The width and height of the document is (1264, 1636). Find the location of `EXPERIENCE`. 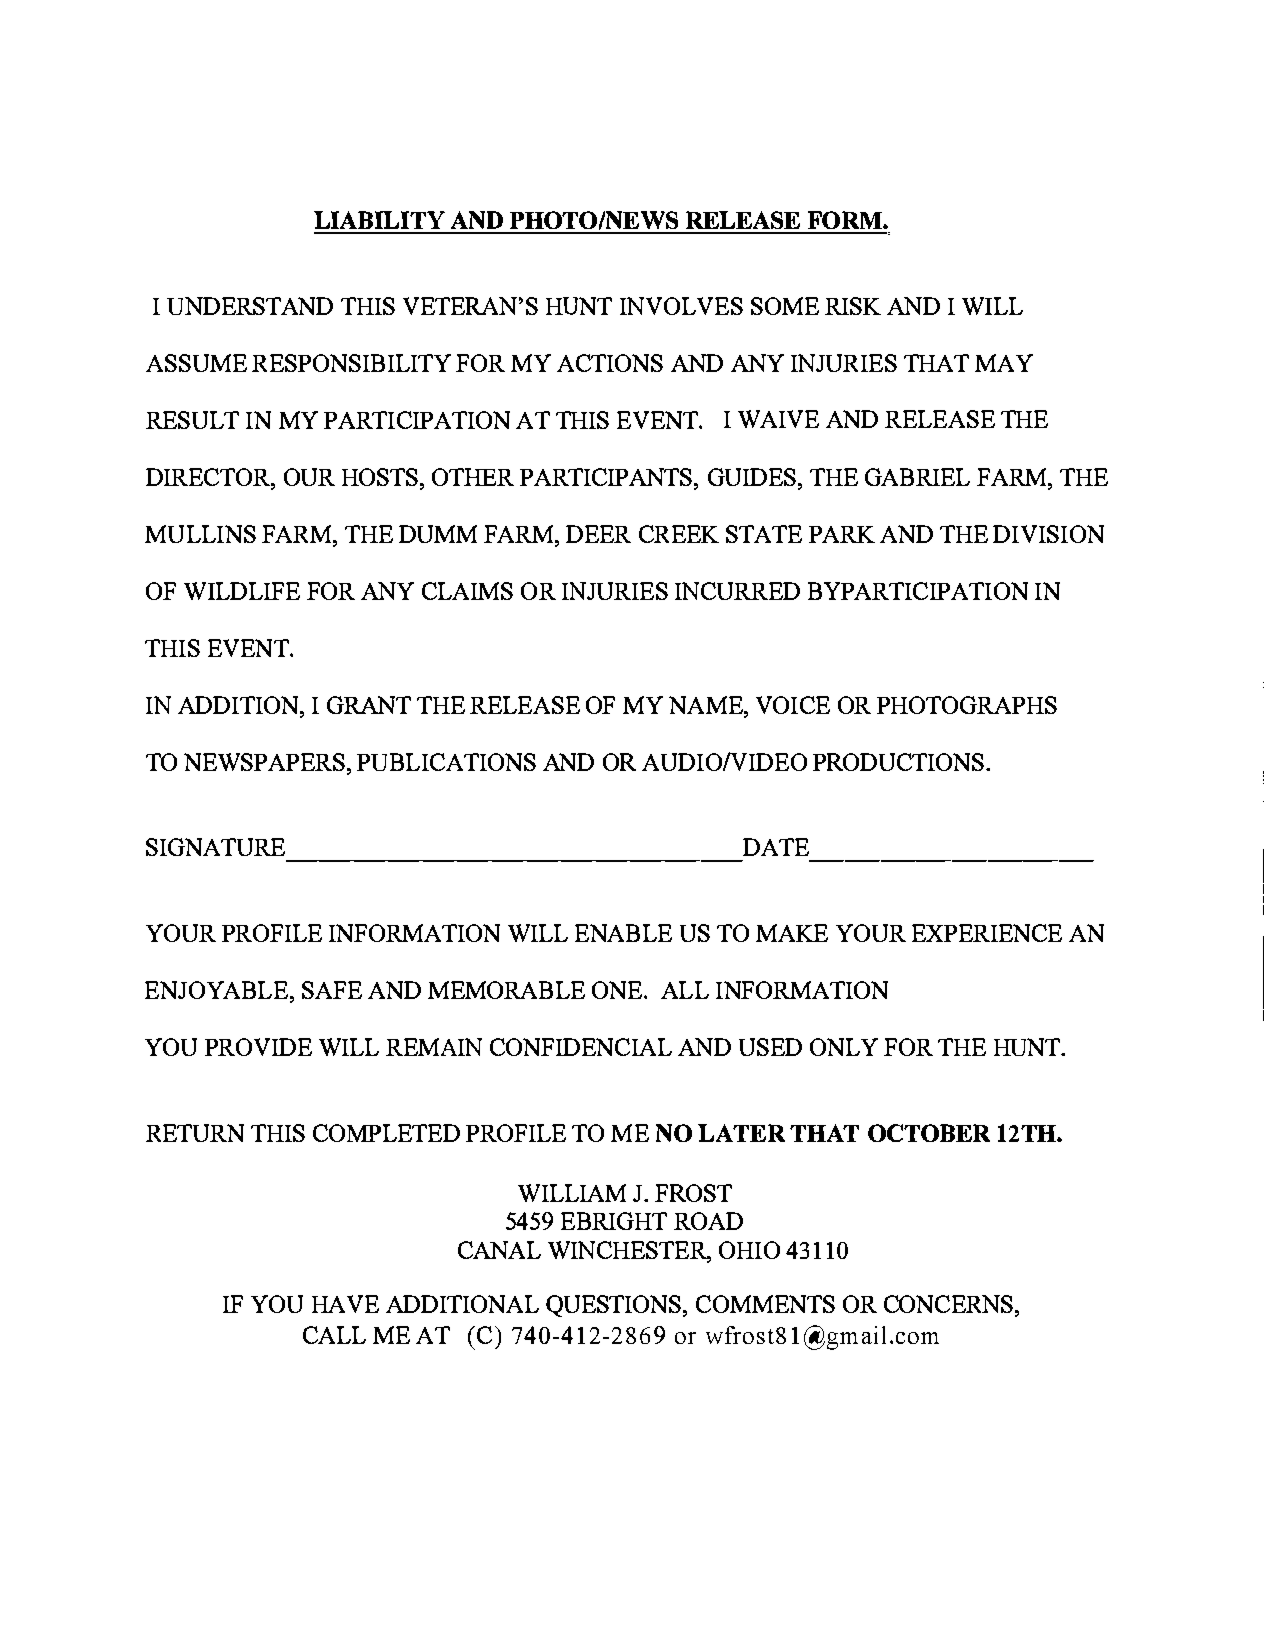

EXPERIENCE is located at coordinates (987, 933).
